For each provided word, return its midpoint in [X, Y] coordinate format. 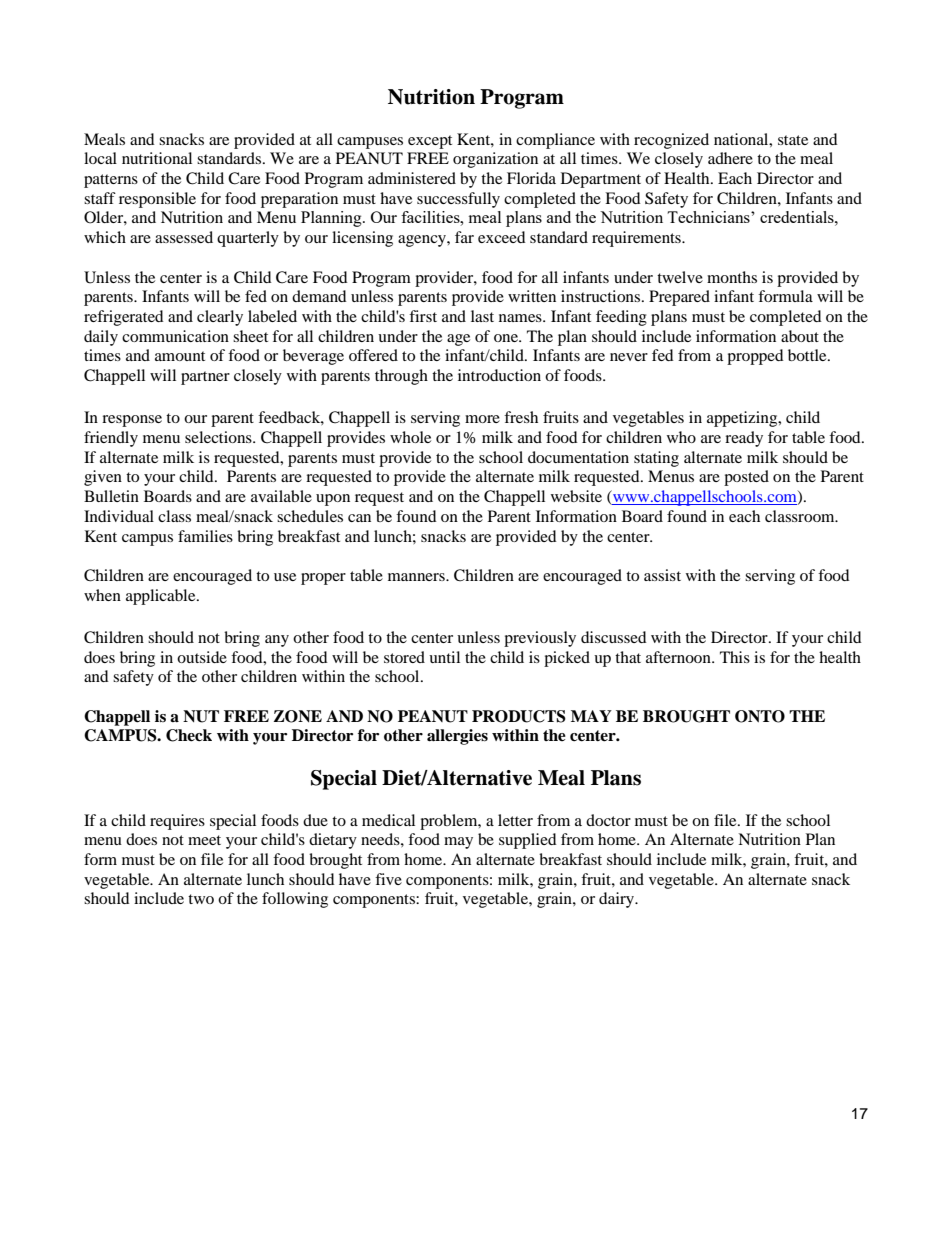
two [201, 899]
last [482, 316]
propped [755, 357]
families [205, 536]
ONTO [760, 716]
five [388, 879]
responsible [157, 200]
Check [189, 735]
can [359, 518]
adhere [730, 158]
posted [746, 478]
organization [495, 160]
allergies [457, 737]
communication [175, 336]
